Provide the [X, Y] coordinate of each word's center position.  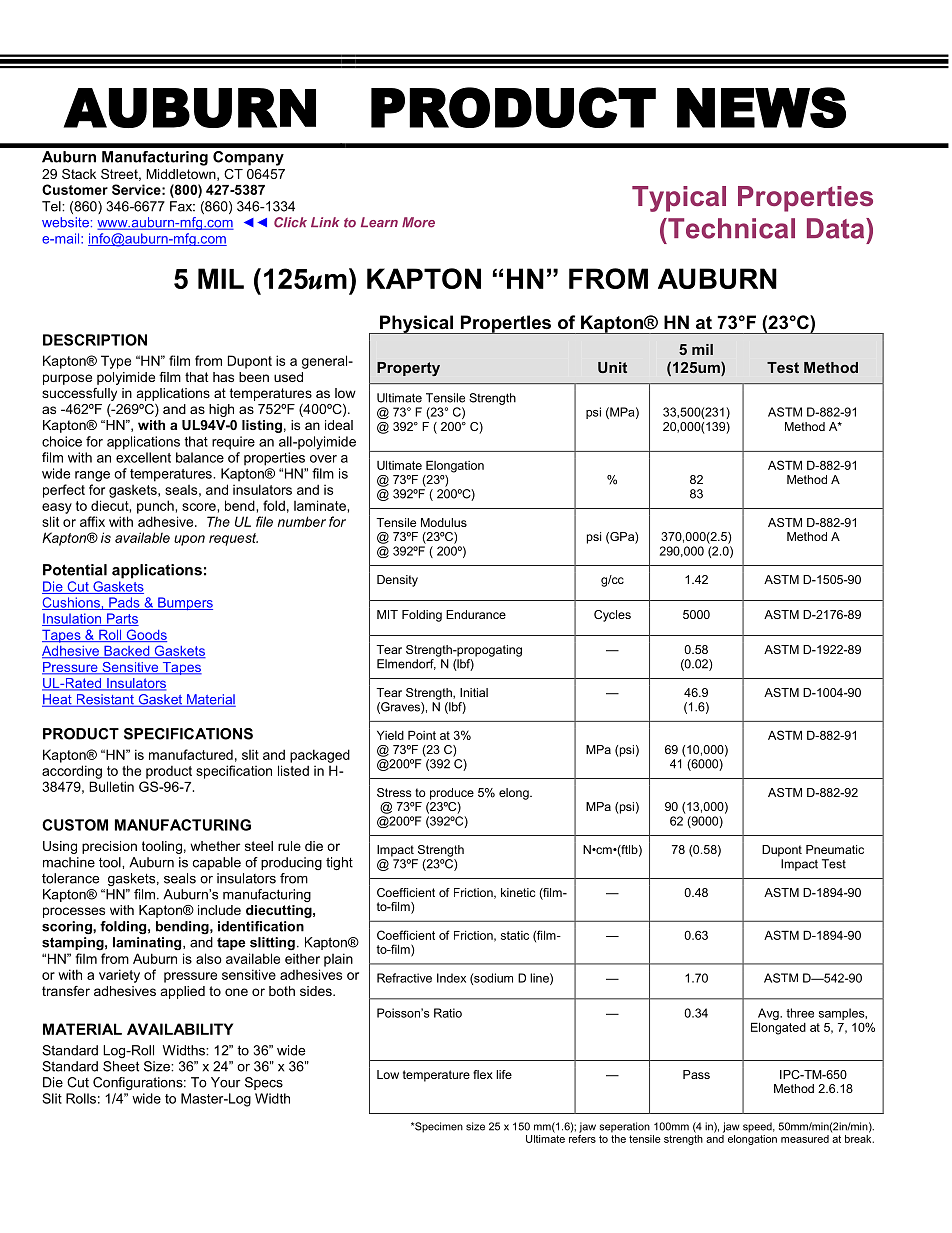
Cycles [612, 616]
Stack [79, 174]
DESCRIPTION [95, 340]
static [515, 935]
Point [422, 735]
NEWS [761, 107]
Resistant [105, 700]
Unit [612, 367]
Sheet [121, 1066]
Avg [769, 1014]
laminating [148, 943]
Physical [416, 324]
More [418, 222]
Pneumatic [835, 849]
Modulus [444, 522]
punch [155, 507]
